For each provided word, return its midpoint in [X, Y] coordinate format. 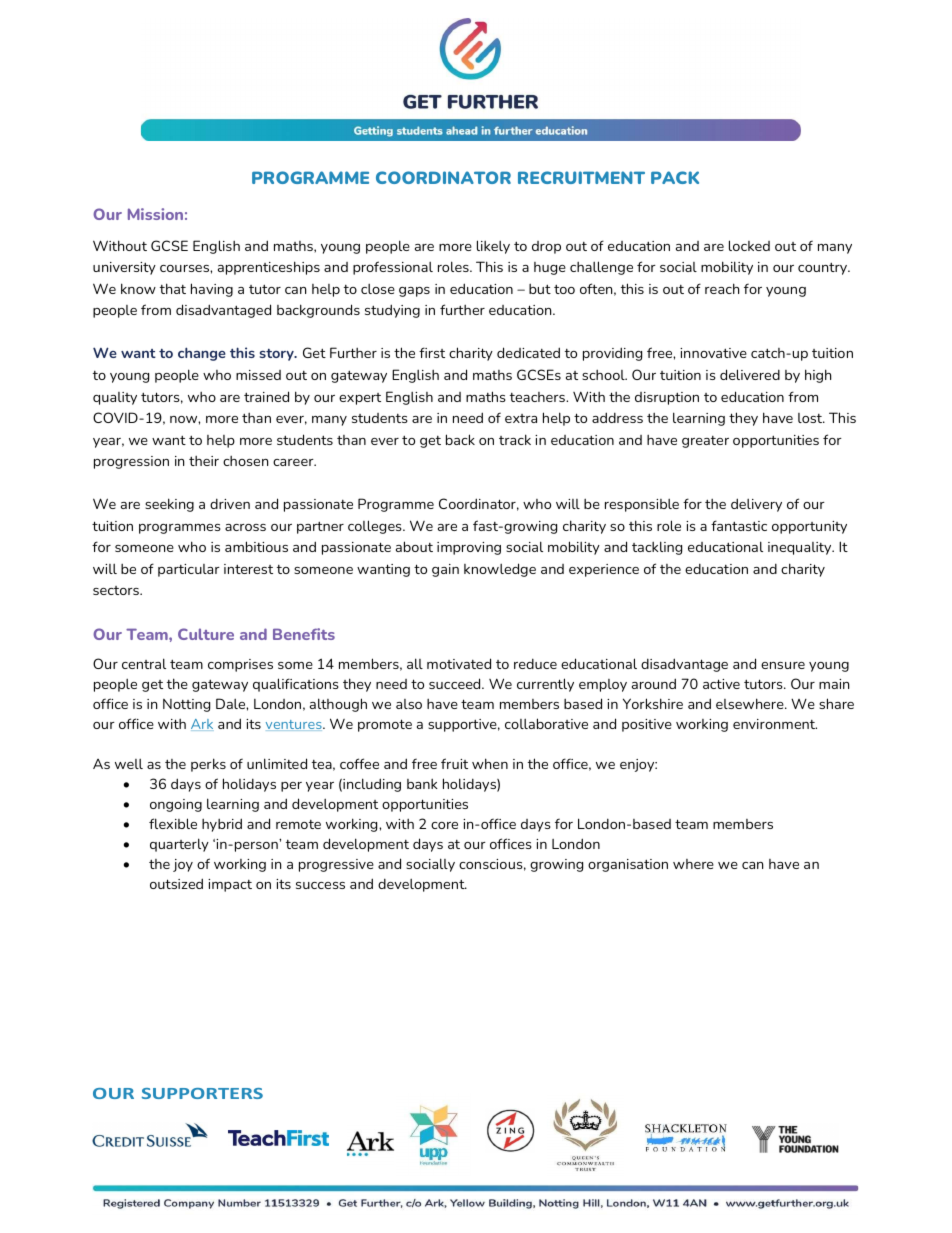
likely [493, 247]
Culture [206, 634]
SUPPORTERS [202, 1093]
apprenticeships [269, 268]
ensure [783, 665]
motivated [459, 663]
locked [749, 245]
